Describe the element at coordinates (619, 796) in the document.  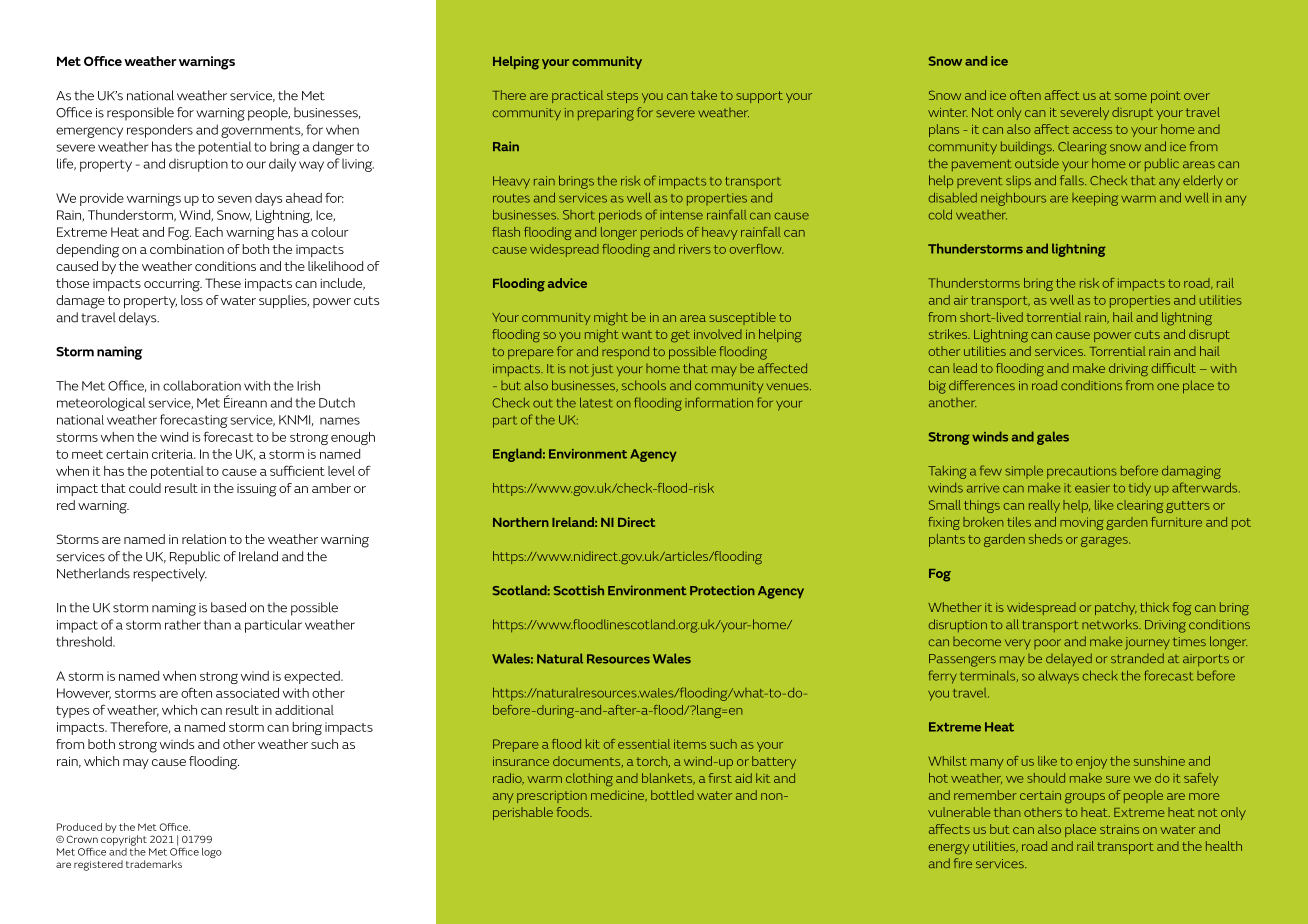
I see `medicine` at that location.
